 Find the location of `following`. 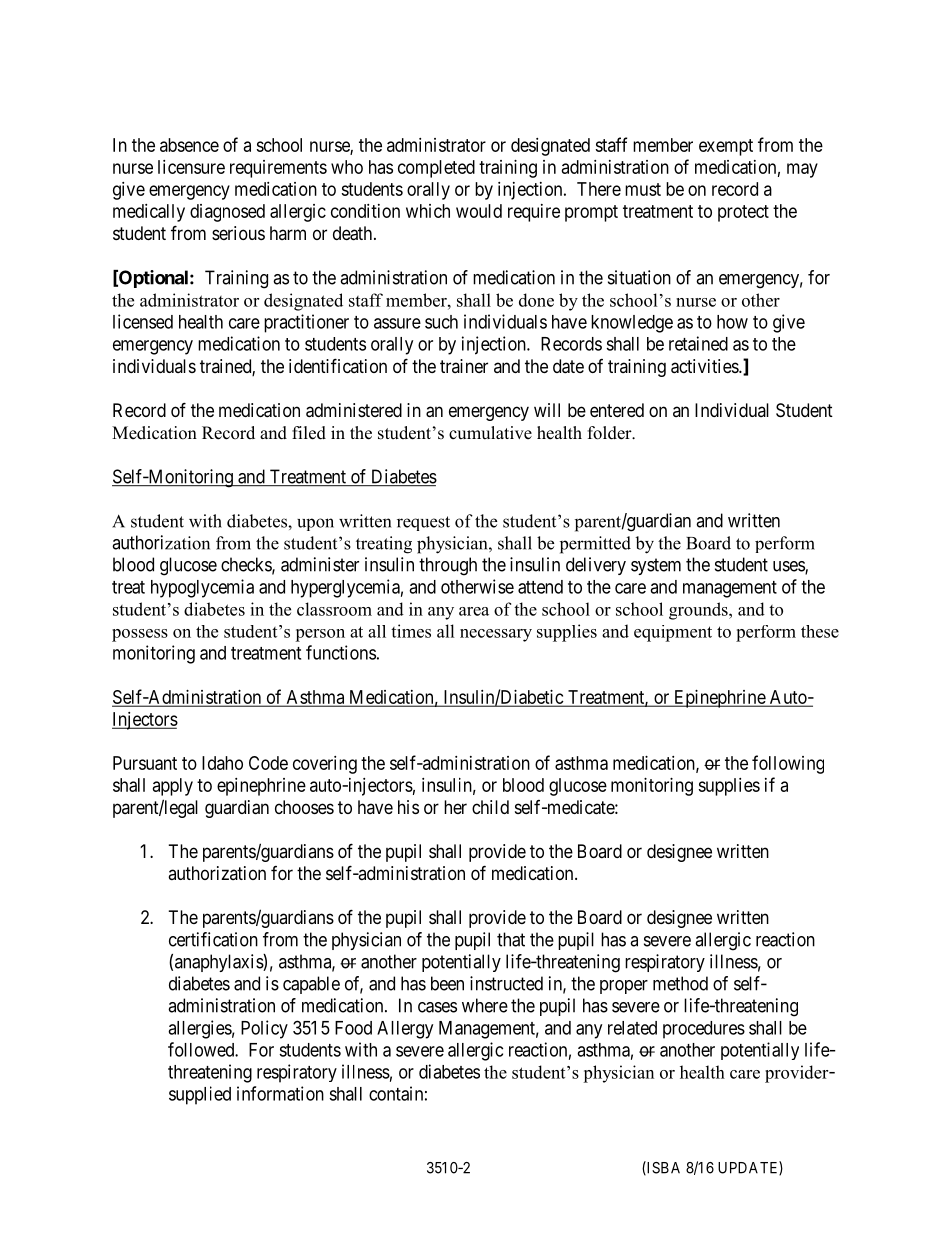

following is located at coordinates (788, 764).
